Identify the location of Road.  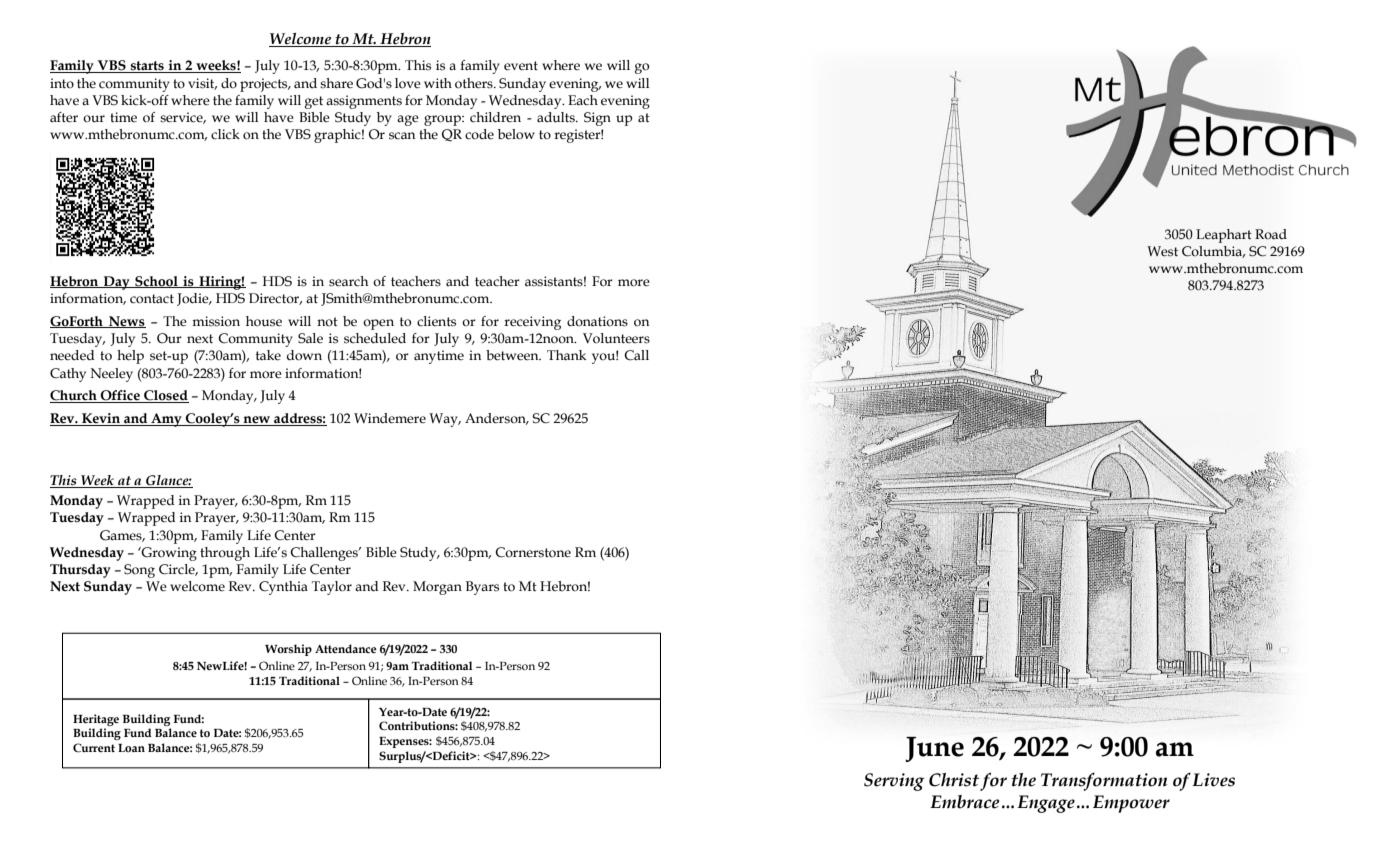
(1271, 234).
